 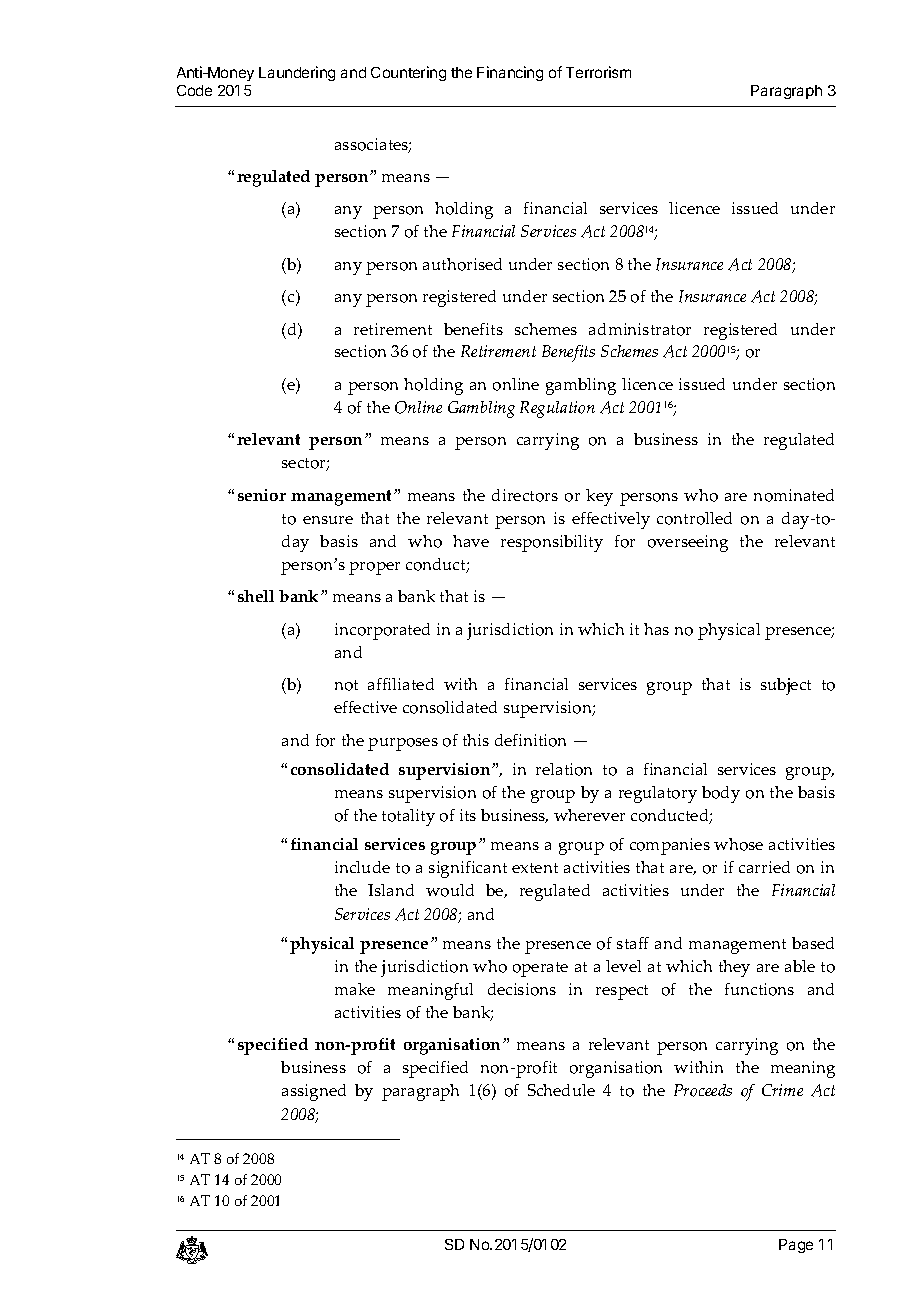 What do you see at coordinates (314, 1092) in the screenshot?
I see `assigned` at bounding box center [314, 1092].
